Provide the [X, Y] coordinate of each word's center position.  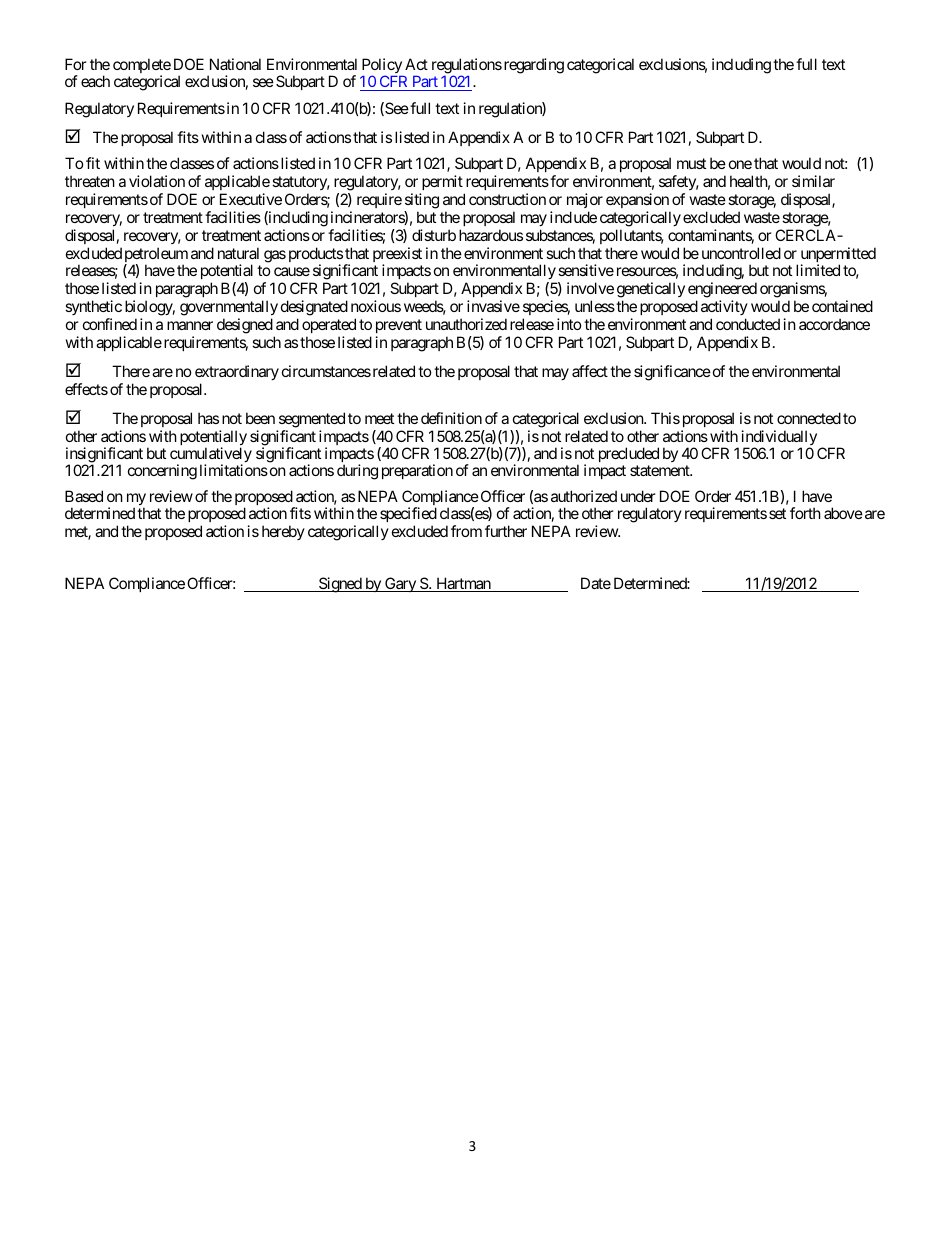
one [740, 164]
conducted [748, 324]
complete [142, 67]
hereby [283, 532]
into [569, 324]
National [235, 64]
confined [110, 324]
